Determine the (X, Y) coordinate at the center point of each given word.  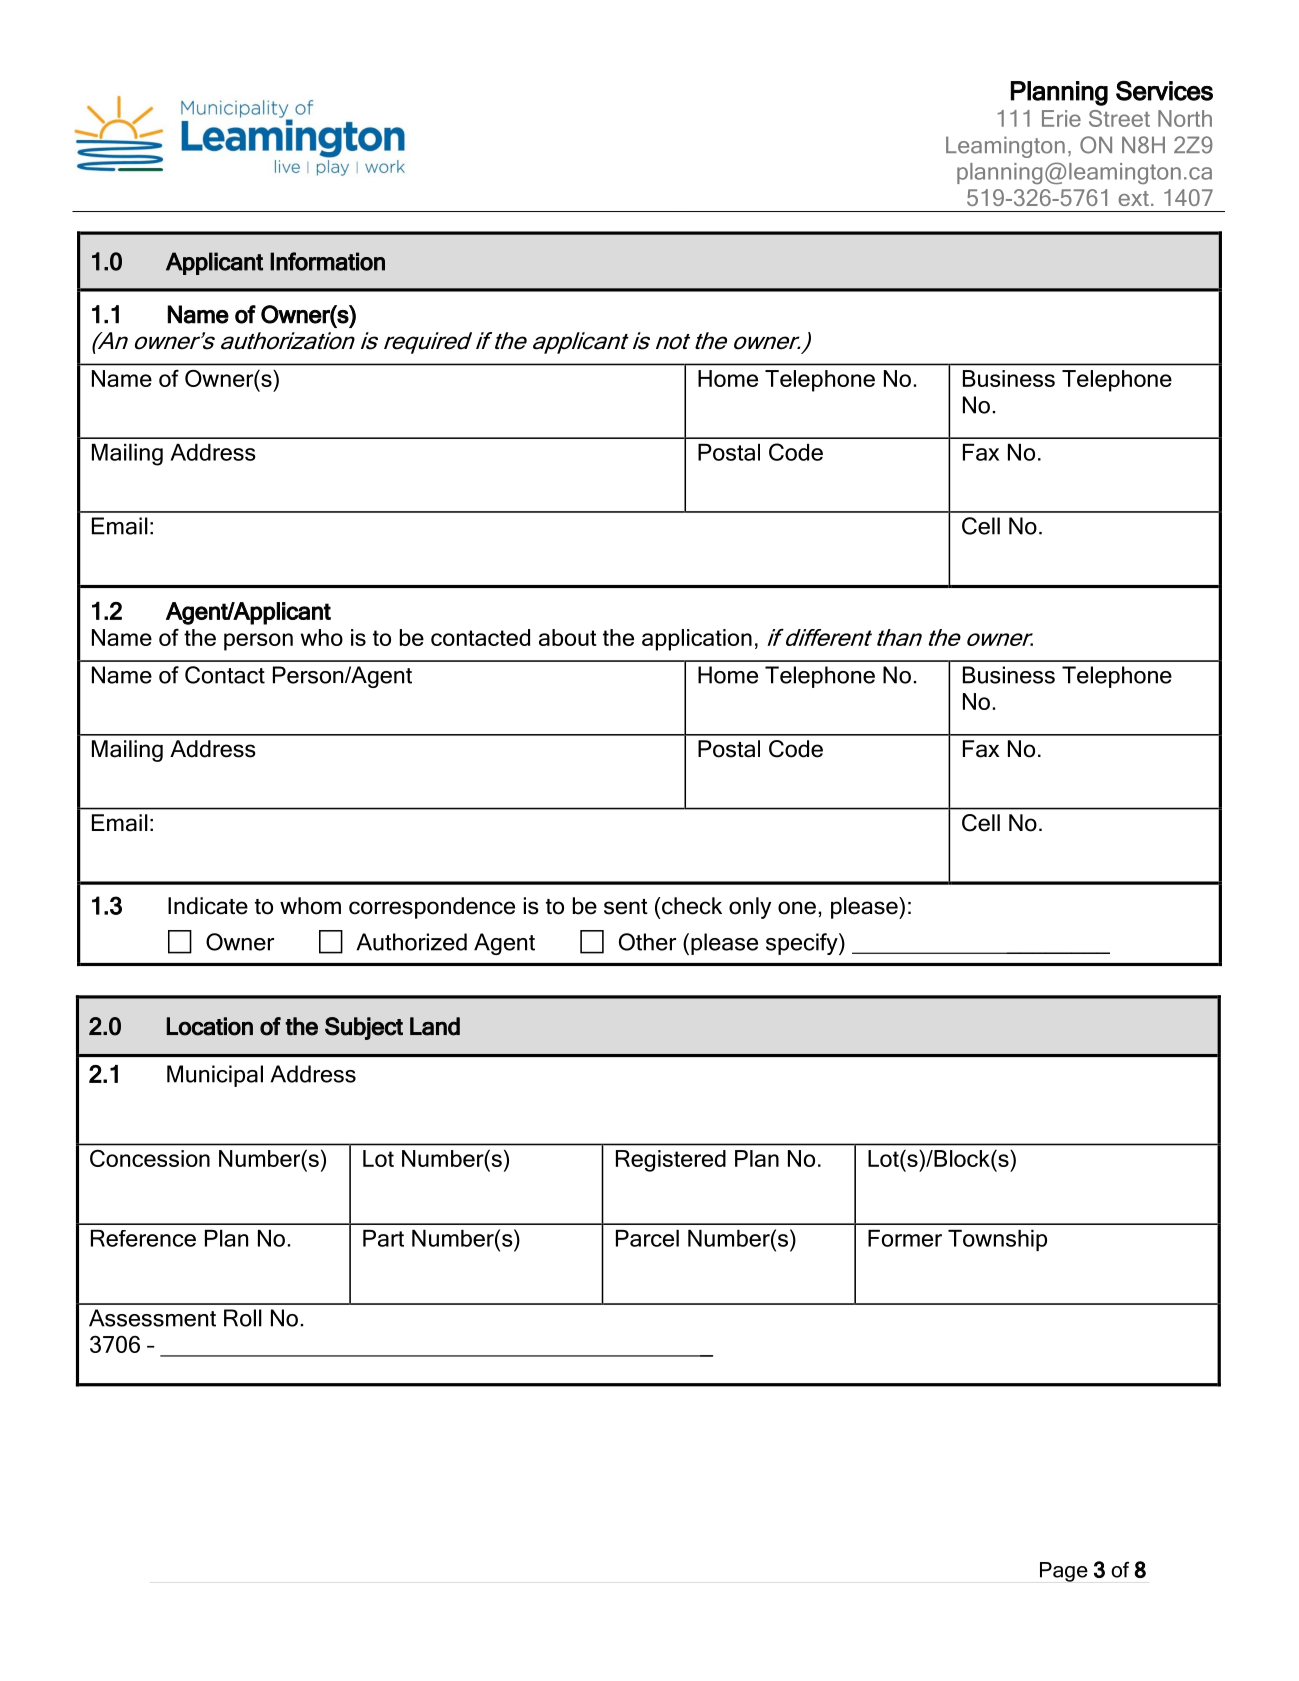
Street (1119, 118)
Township (997, 1240)
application (697, 640)
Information (327, 261)
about (568, 637)
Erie (1061, 118)
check (692, 906)
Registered (671, 1161)
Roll (243, 1318)
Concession (150, 1158)
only (750, 908)
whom (310, 906)
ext (1133, 198)
